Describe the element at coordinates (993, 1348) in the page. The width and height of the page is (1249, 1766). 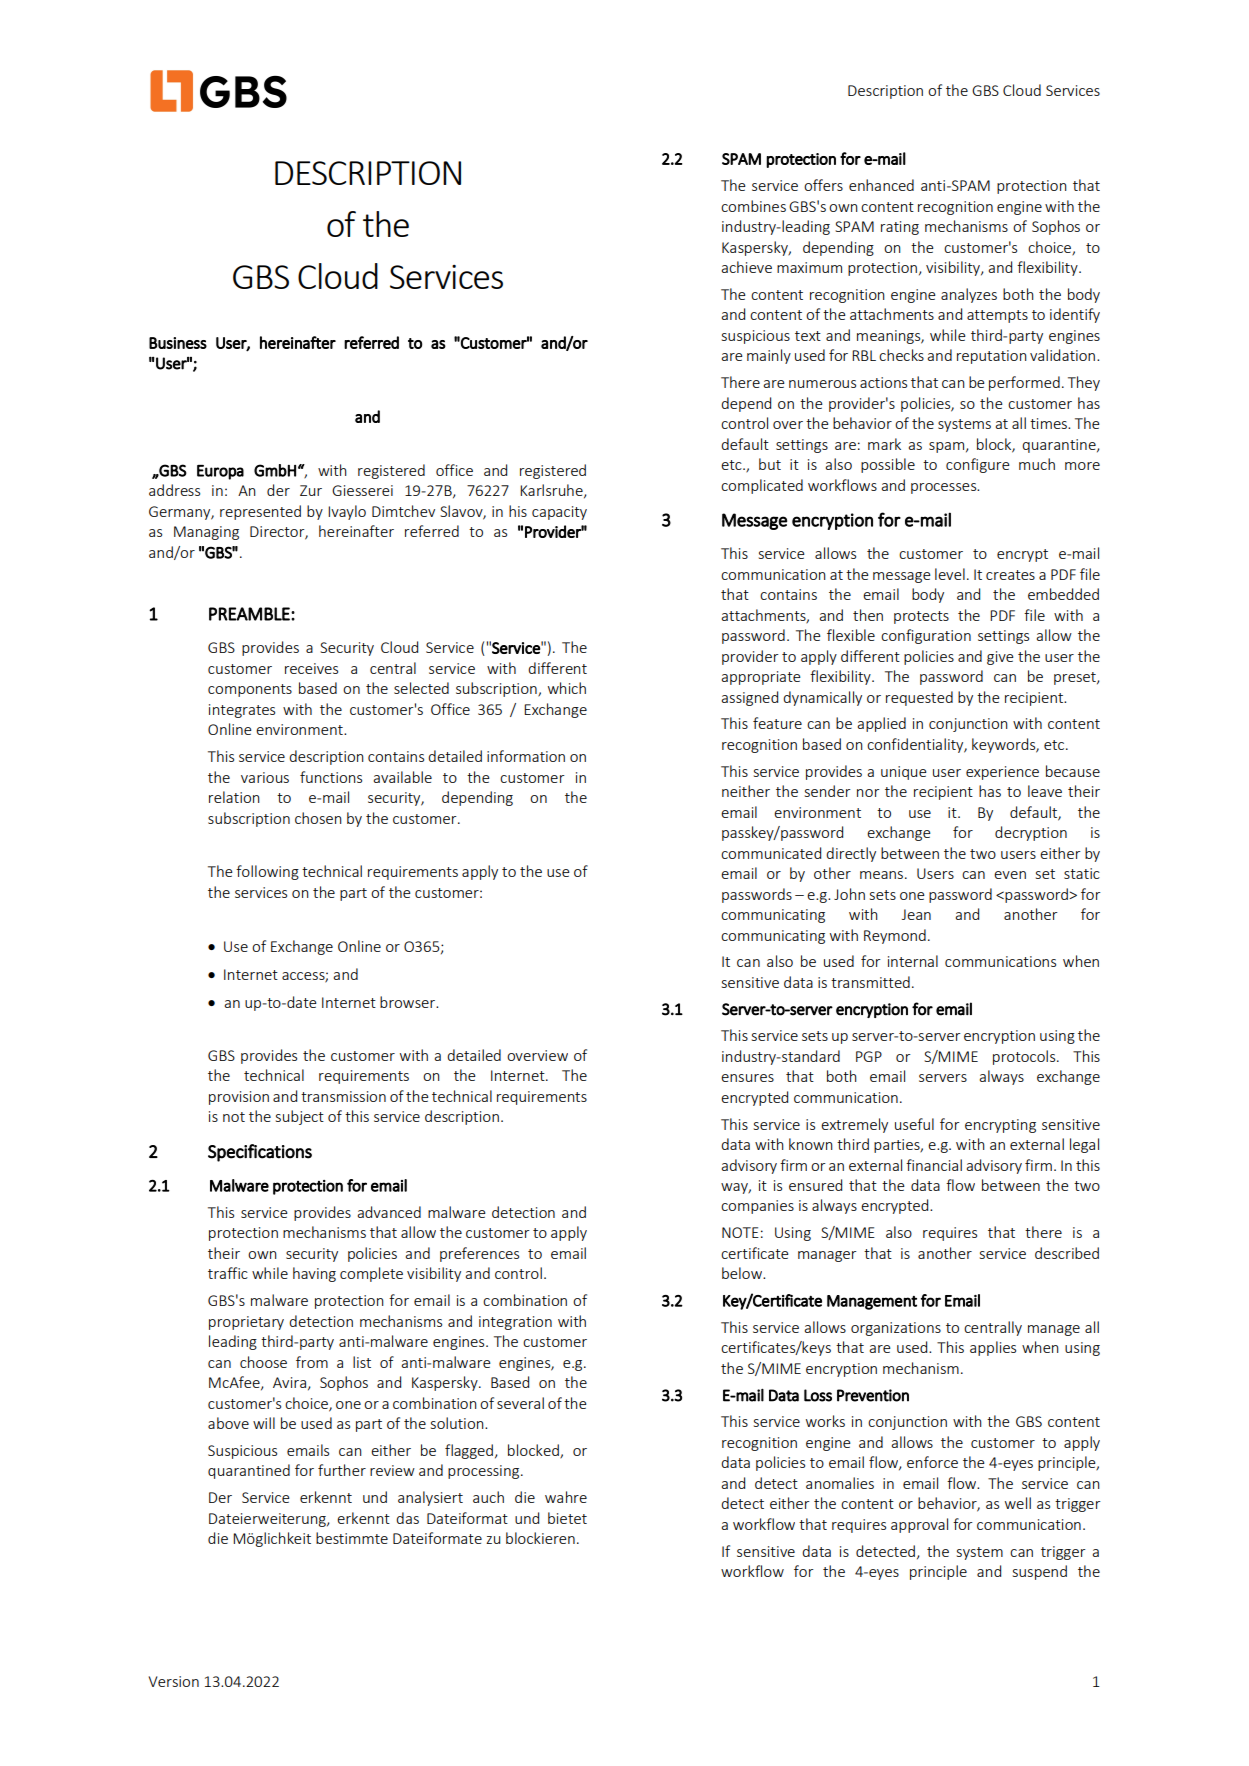
I see `applies` at that location.
